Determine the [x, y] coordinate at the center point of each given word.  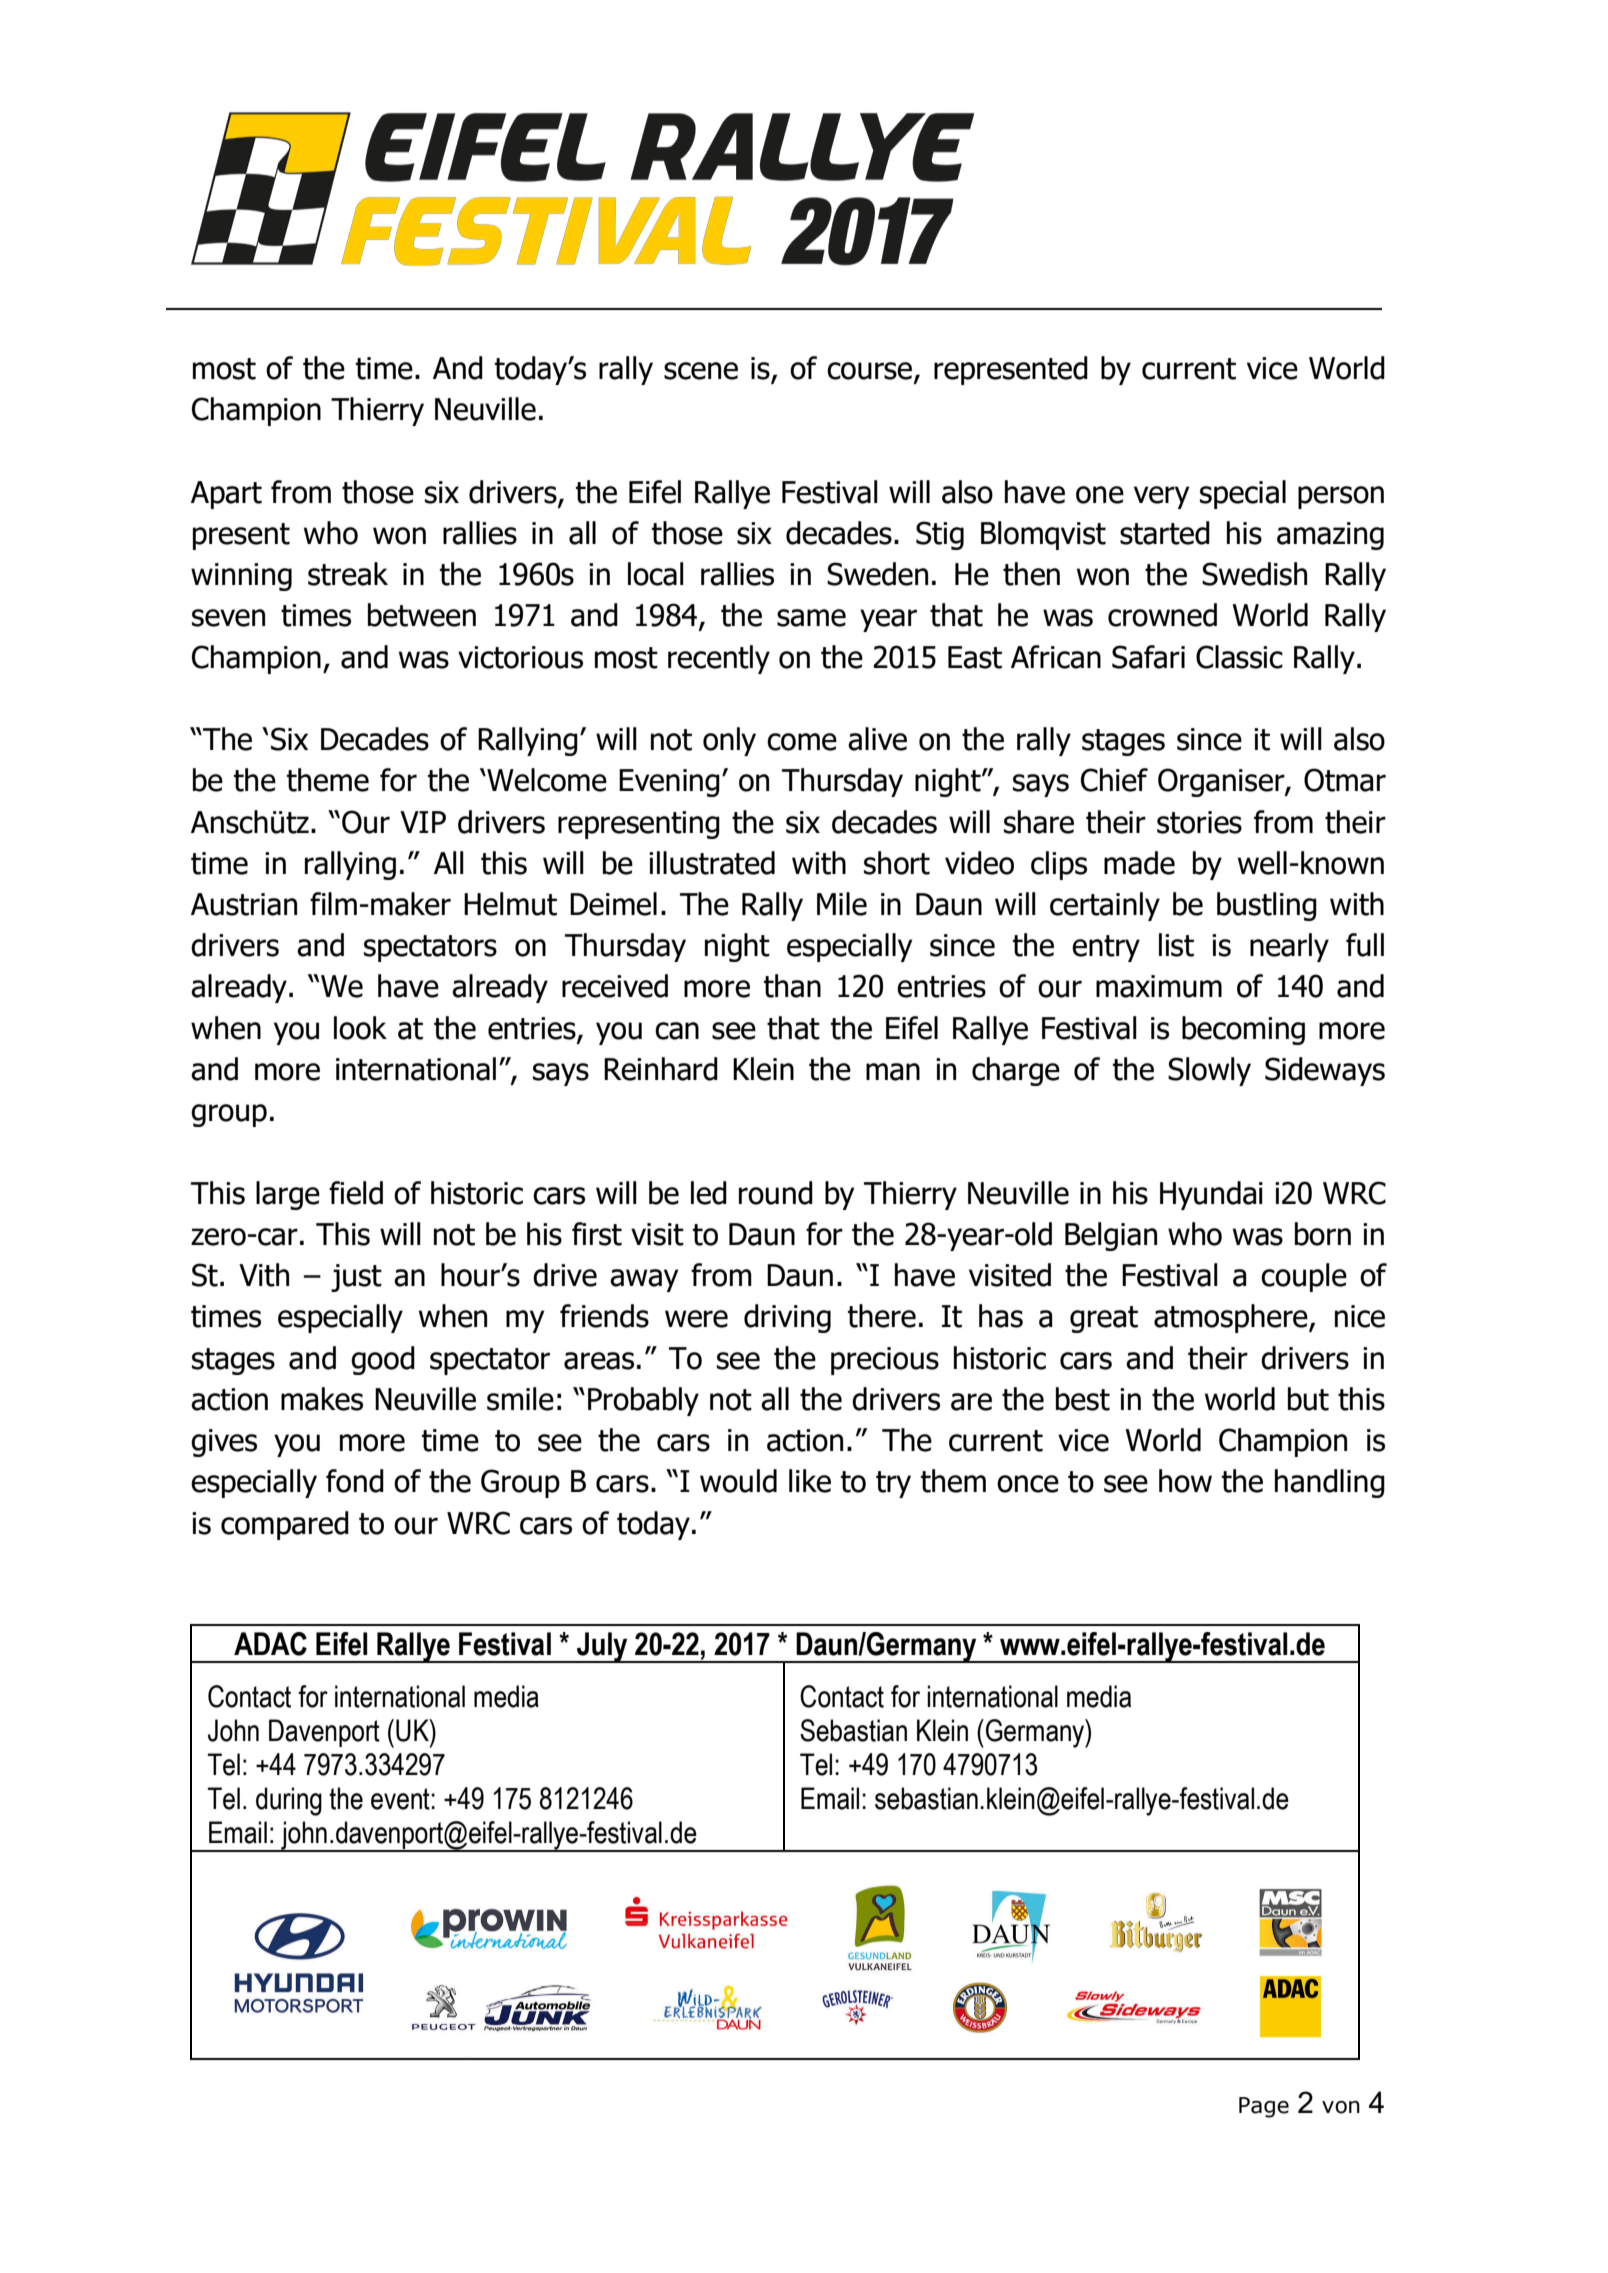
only [729, 741]
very [1162, 497]
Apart [226, 495]
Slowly [1209, 1071]
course [871, 372]
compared [285, 1525]
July [602, 1647]
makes [322, 1399]
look [360, 1028]
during [289, 1801]
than [792, 986]
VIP [423, 822]
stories [1199, 822]
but [1308, 1399]
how [1185, 1481]
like [810, 1481]
